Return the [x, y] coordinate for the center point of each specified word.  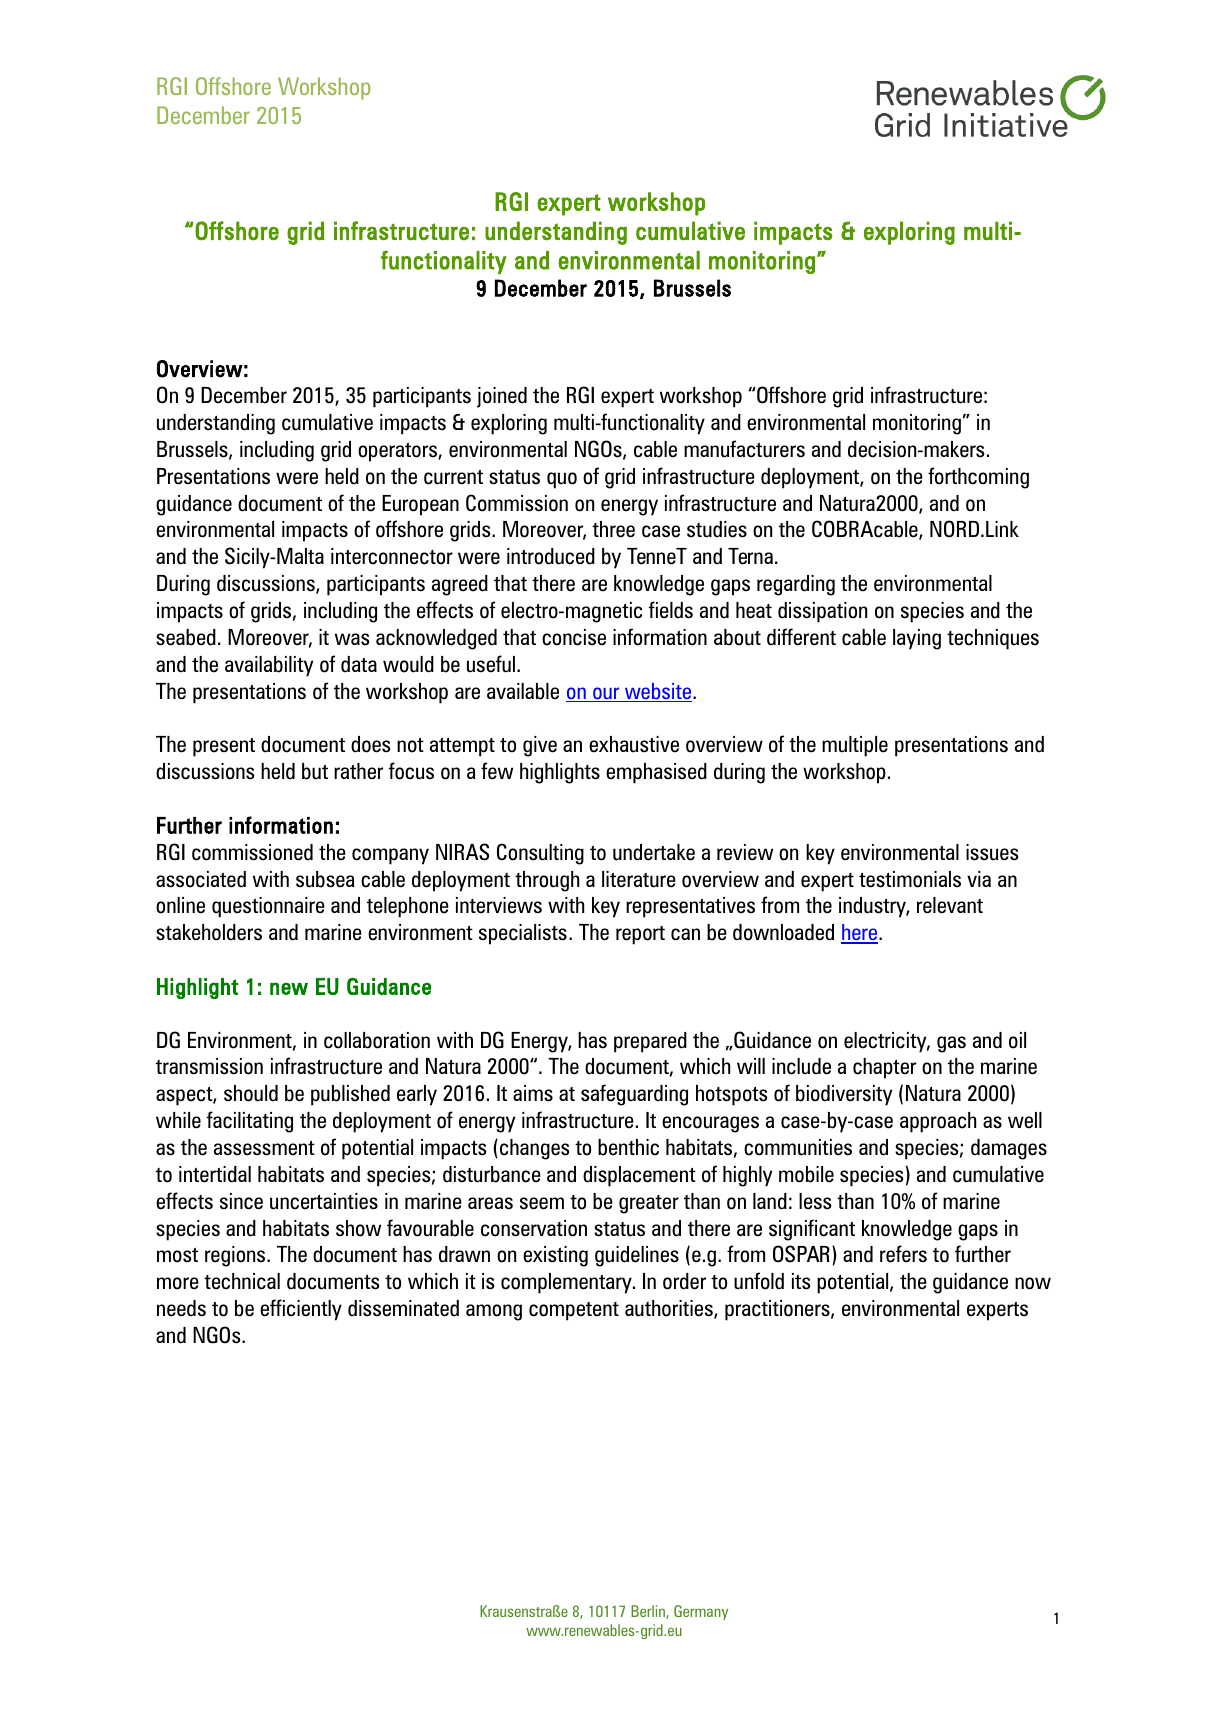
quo [562, 480]
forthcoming [978, 478]
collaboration [377, 1040]
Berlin [649, 1612]
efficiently [301, 1310]
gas [951, 1044]
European [420, 505]
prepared [650, 1042]
